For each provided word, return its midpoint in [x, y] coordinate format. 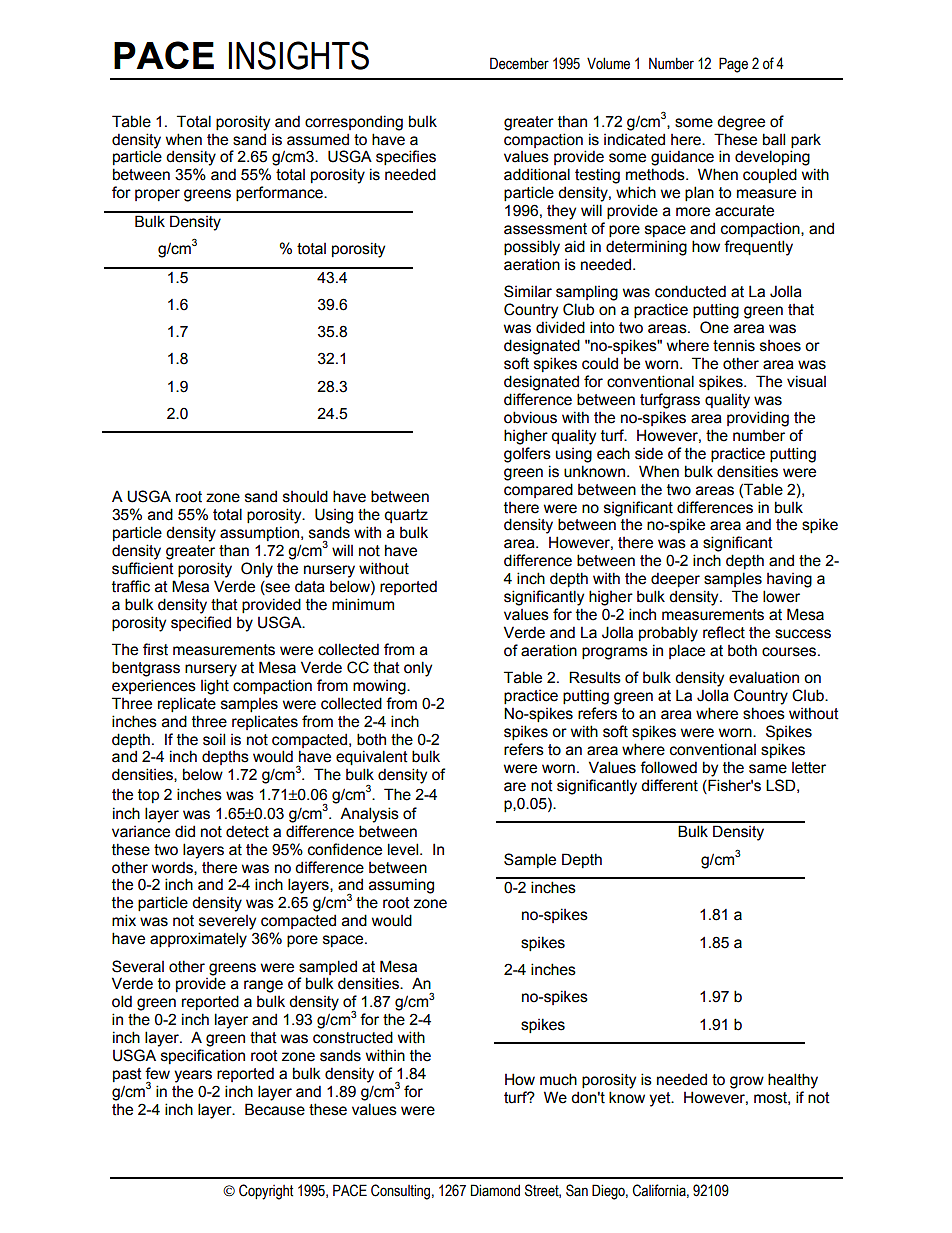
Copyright [266, 1192]
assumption [259, 533]
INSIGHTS [298, 55]
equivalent [372, 757]
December [519, 63]
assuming [401, 886]
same [768, 769]
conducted [690, 291]
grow [747, 1082]
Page [733, 65]
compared [538, 490]
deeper [675, 579]
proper [157, 195]
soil [214, 739]
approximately [198, 940]
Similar [528, 291]
